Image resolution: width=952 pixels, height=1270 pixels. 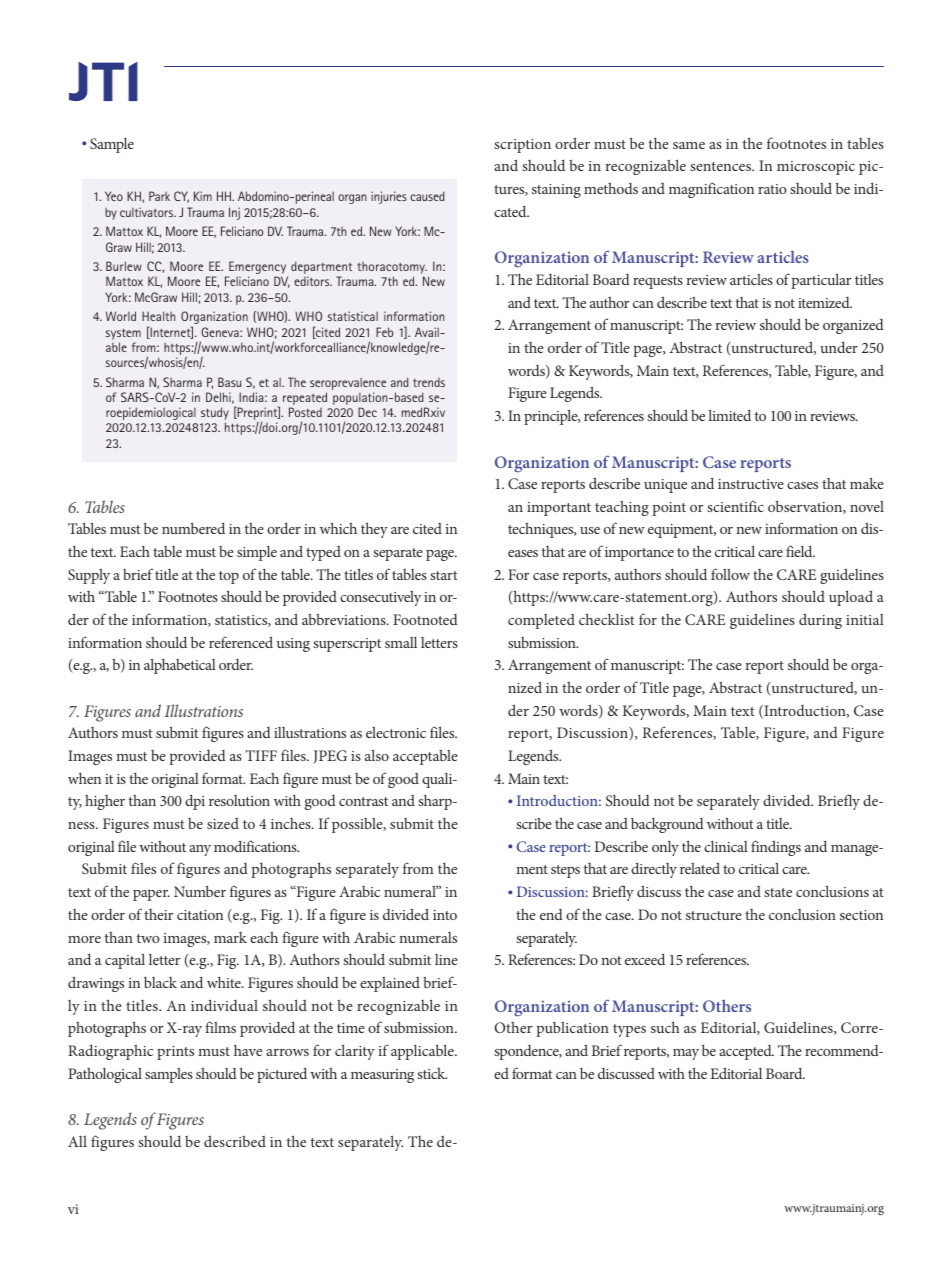 I want to click on Park, so click(x=159, y=196).
